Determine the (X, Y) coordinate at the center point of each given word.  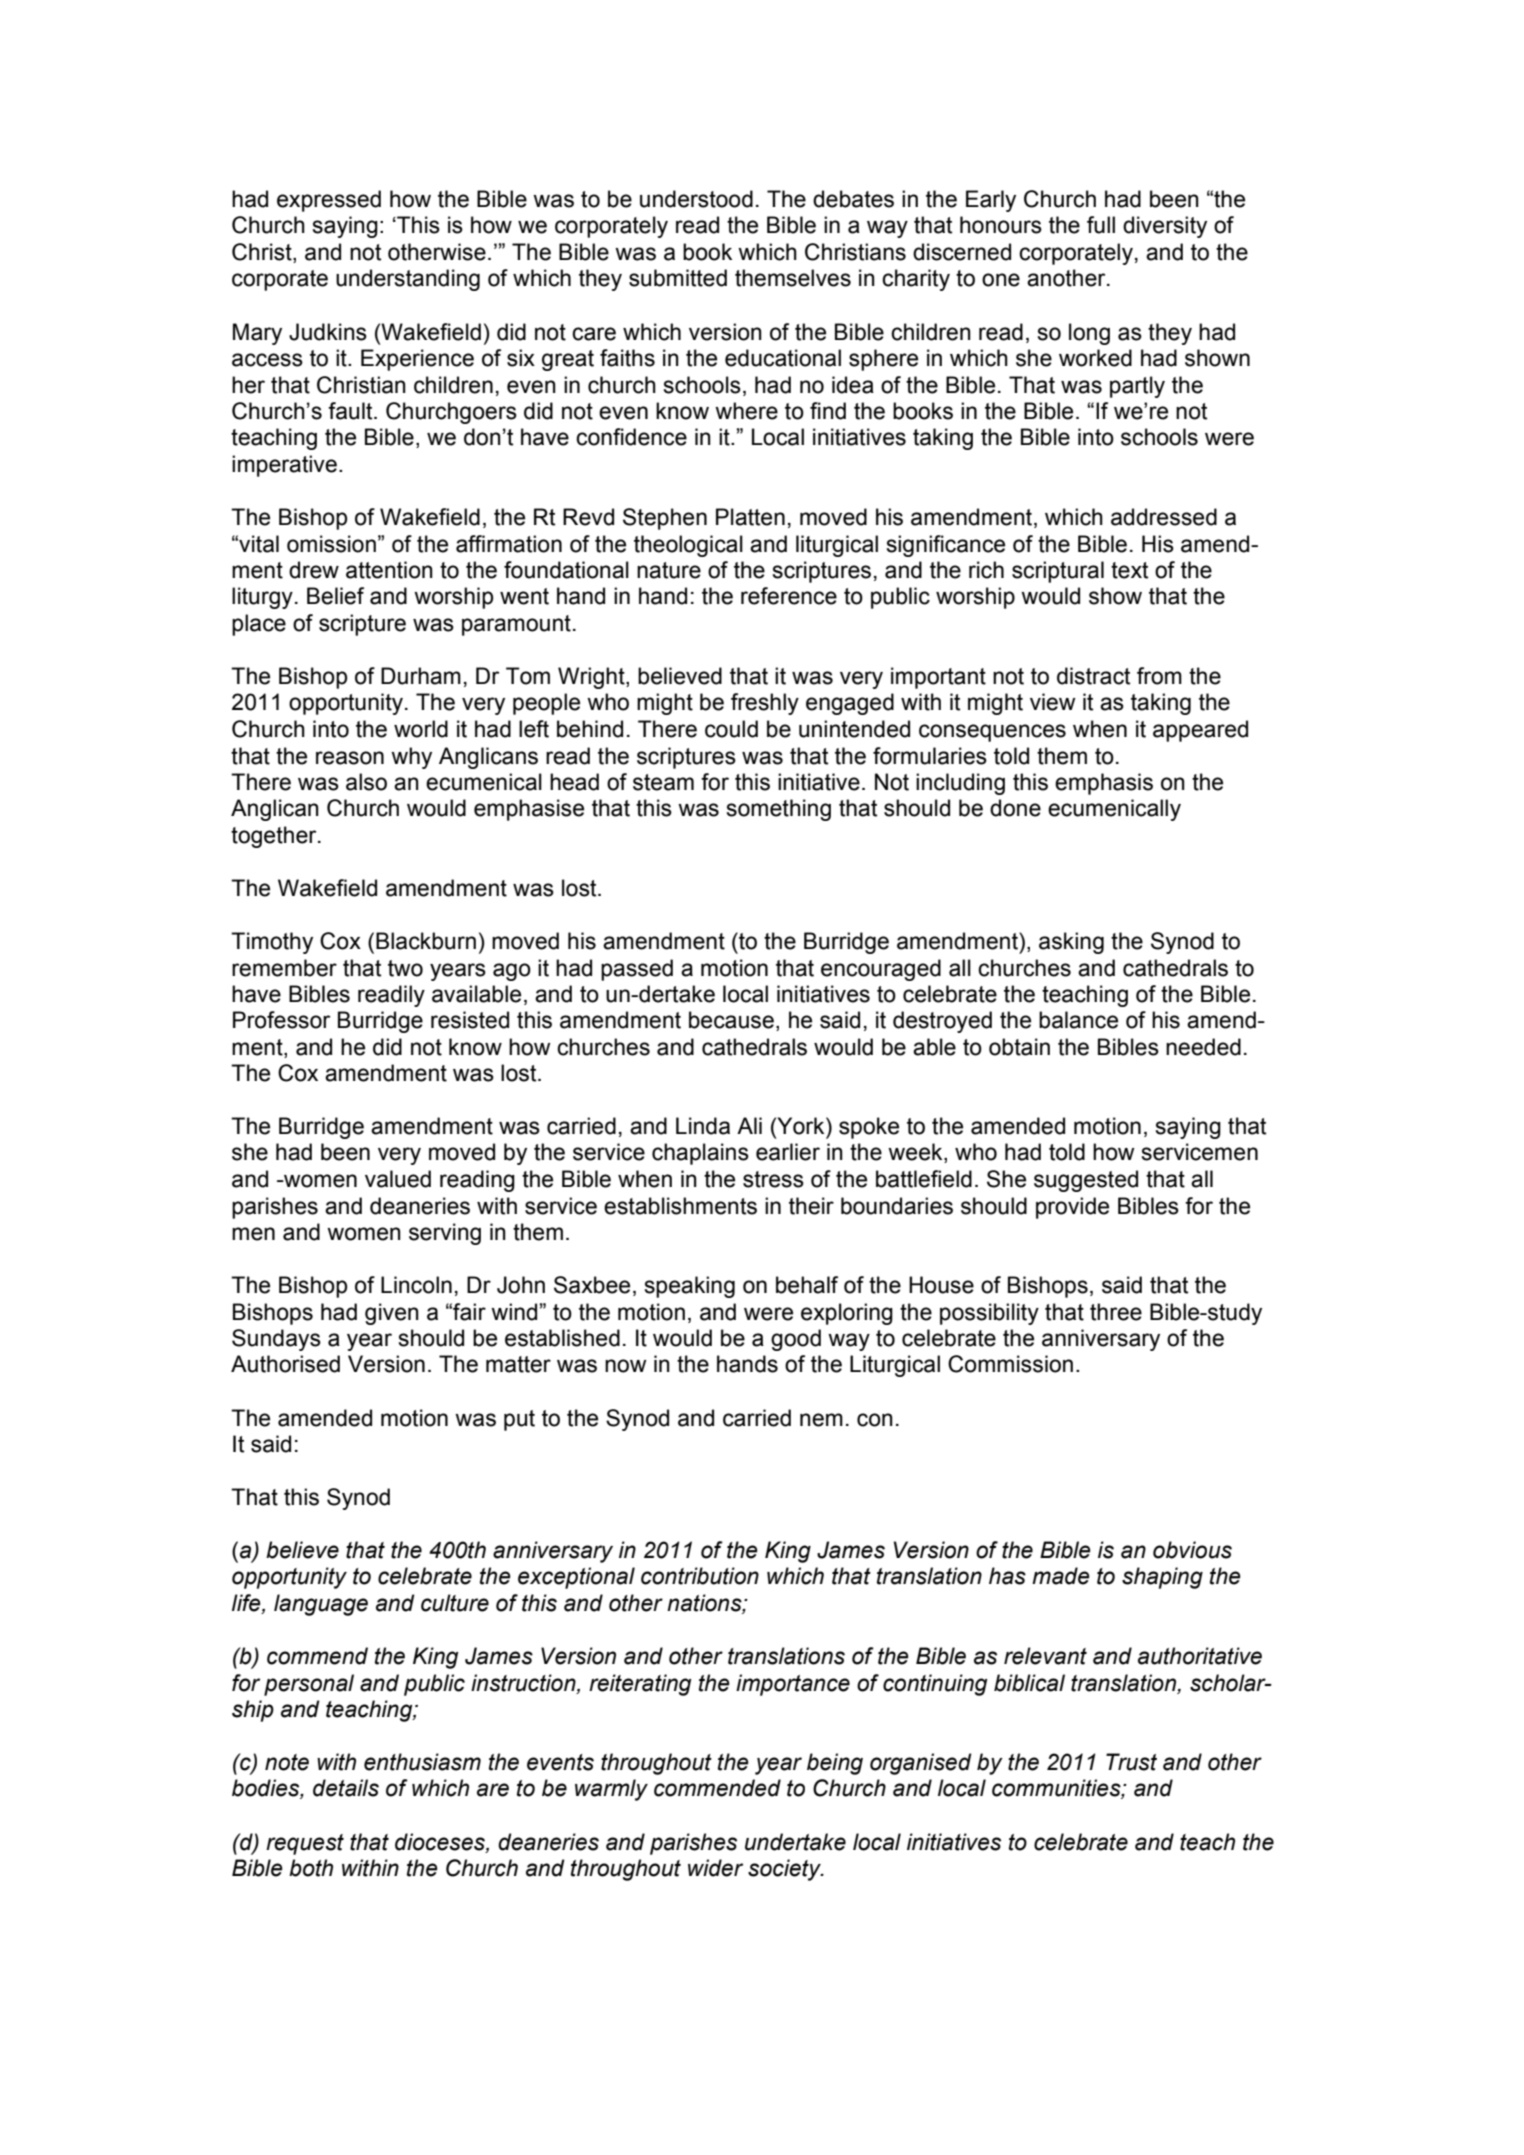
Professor (281, 1020)
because (731, 1020)
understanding (408, 280)
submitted (678, 278)
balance (1078, 1020)
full (1101, 225)
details (346, 1788)
